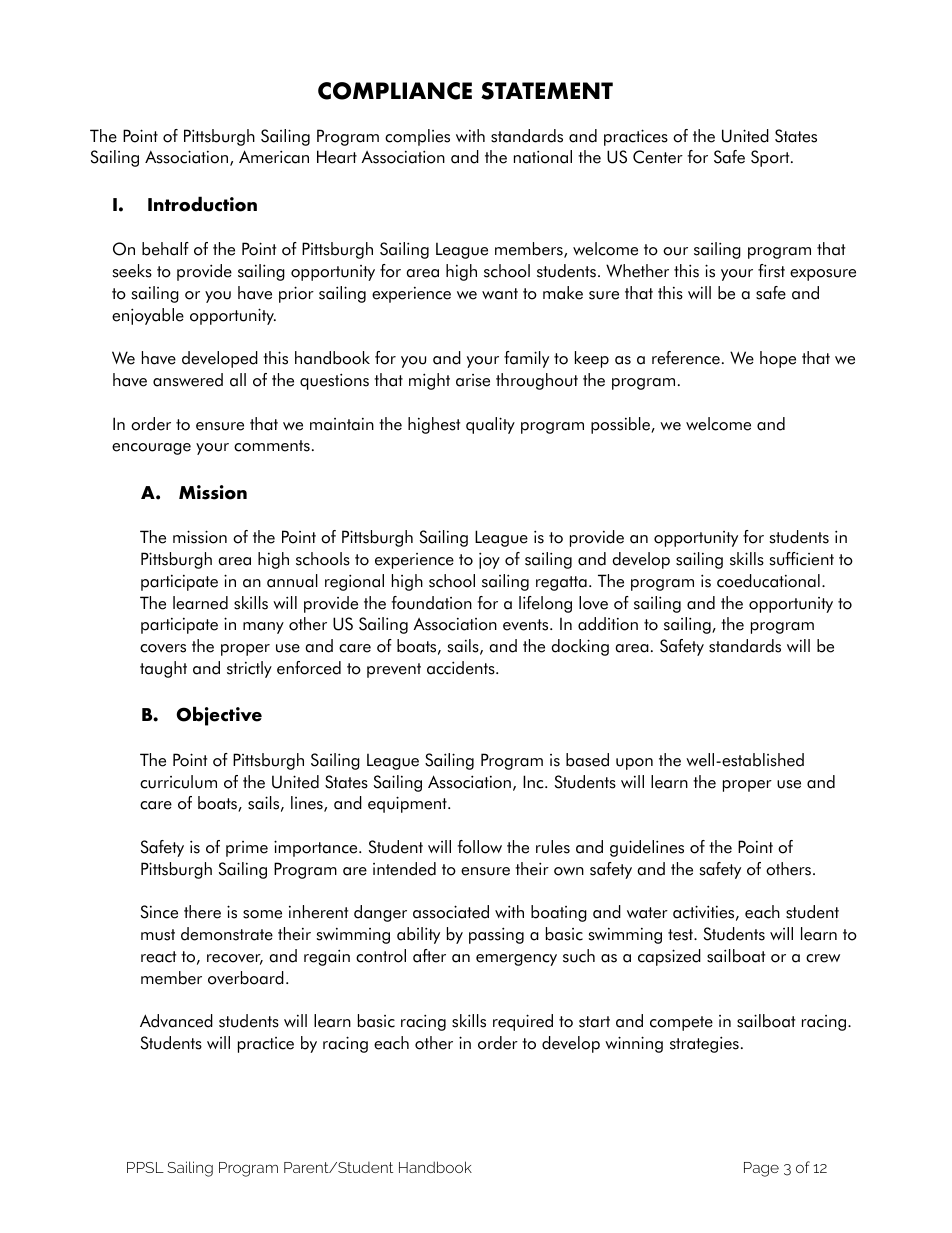 This screenshot has width=952, height=1233. I want to click on required, so click(523, 1022).
